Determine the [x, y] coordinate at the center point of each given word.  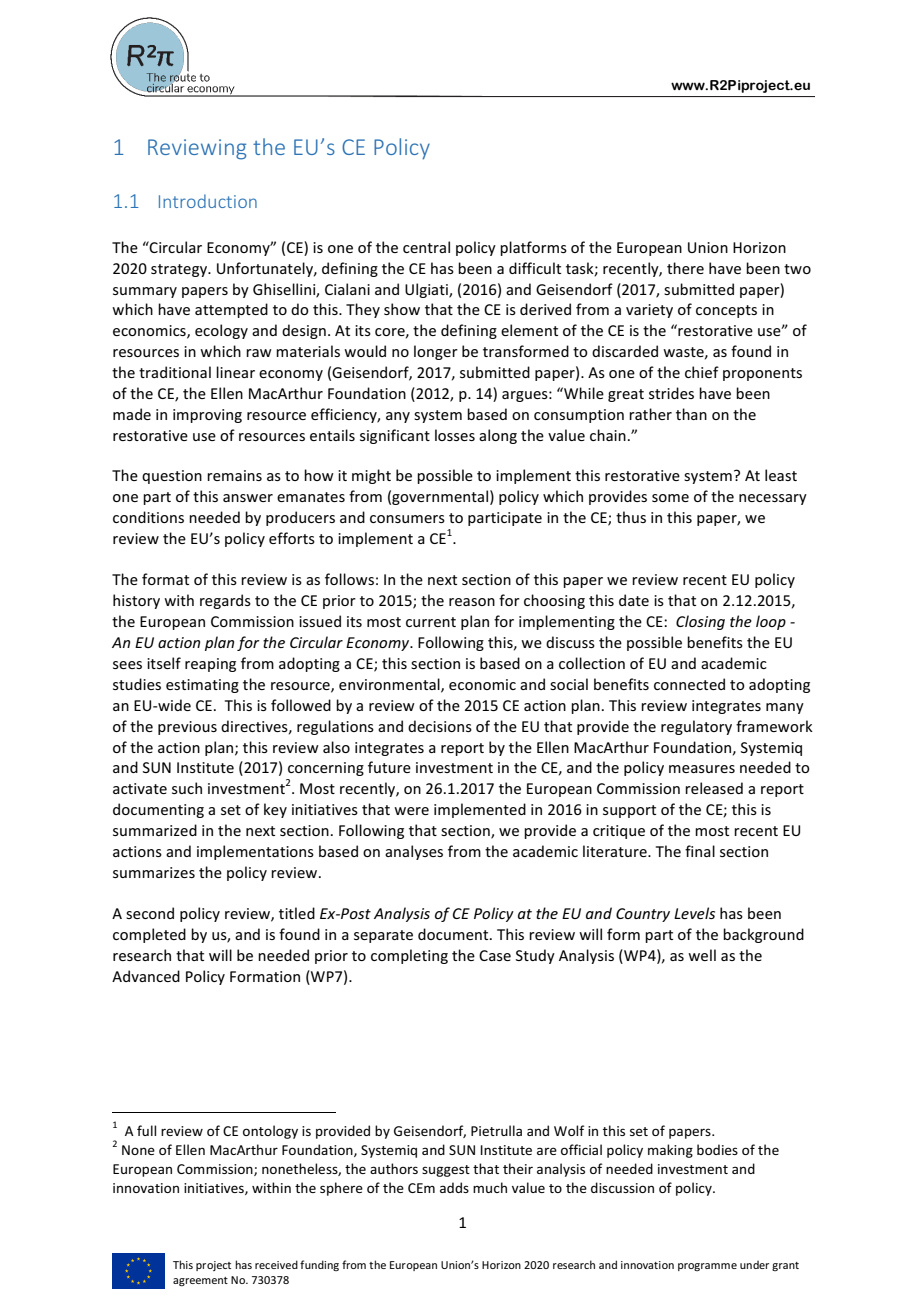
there [685, 268]
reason [472, 602]
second [150, 913]
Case [495, 955]
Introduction [208, 201]
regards [225, 601]
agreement [200, 1281]
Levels [694, 913]
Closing [700, 622]
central [426, 247]
